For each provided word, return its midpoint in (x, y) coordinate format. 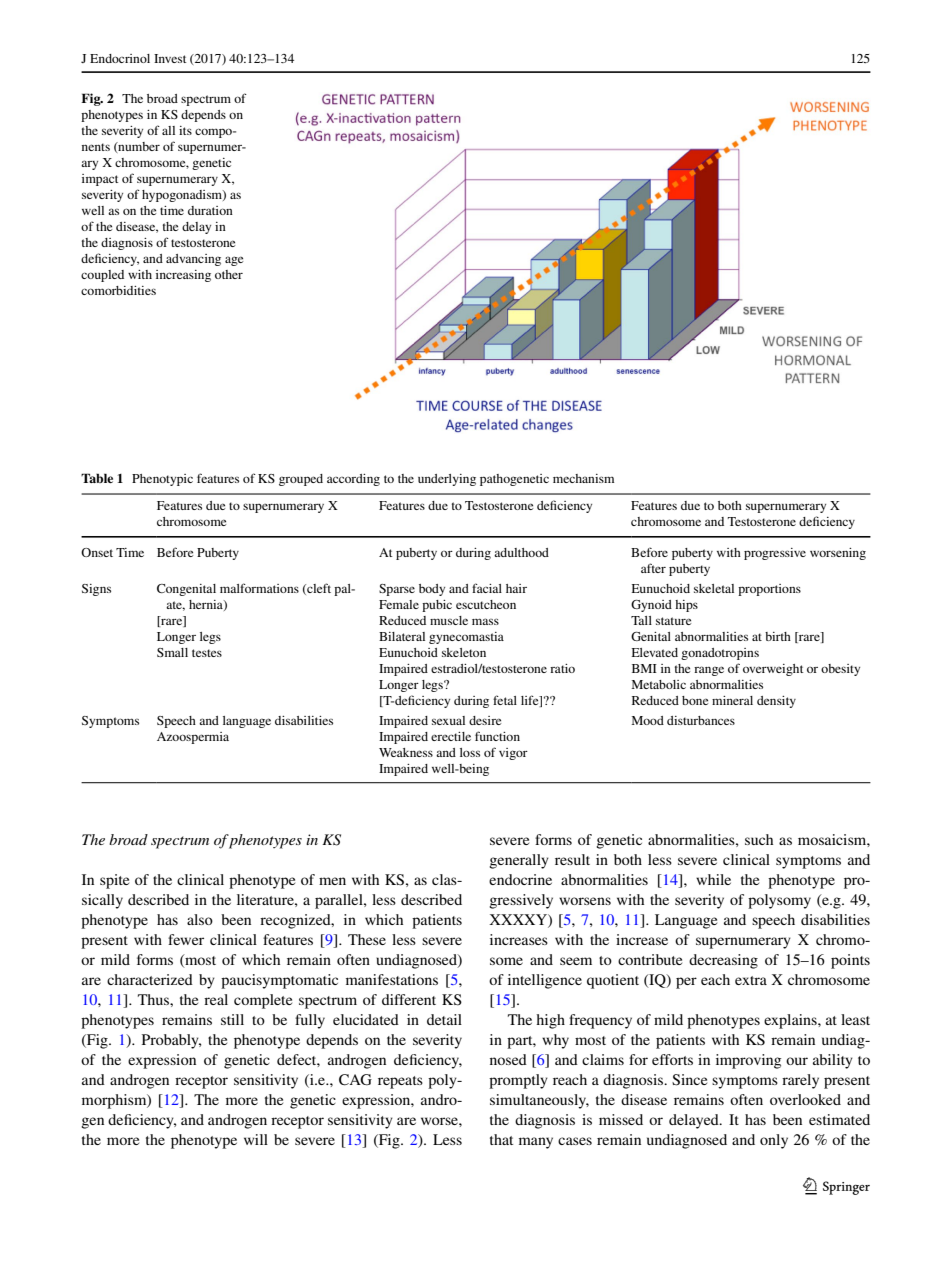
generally (519, 861)
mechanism (583, 478)
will (256, 1139)
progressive (775, 554)
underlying (447, 480)
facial (487, 588)
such (759, 839)
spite (114, 881)
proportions (769, 590)
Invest (170, 58)
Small (172, 652)
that (501, 1139)
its (185, 130)
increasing (183, 276)
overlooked (805, 1099)
